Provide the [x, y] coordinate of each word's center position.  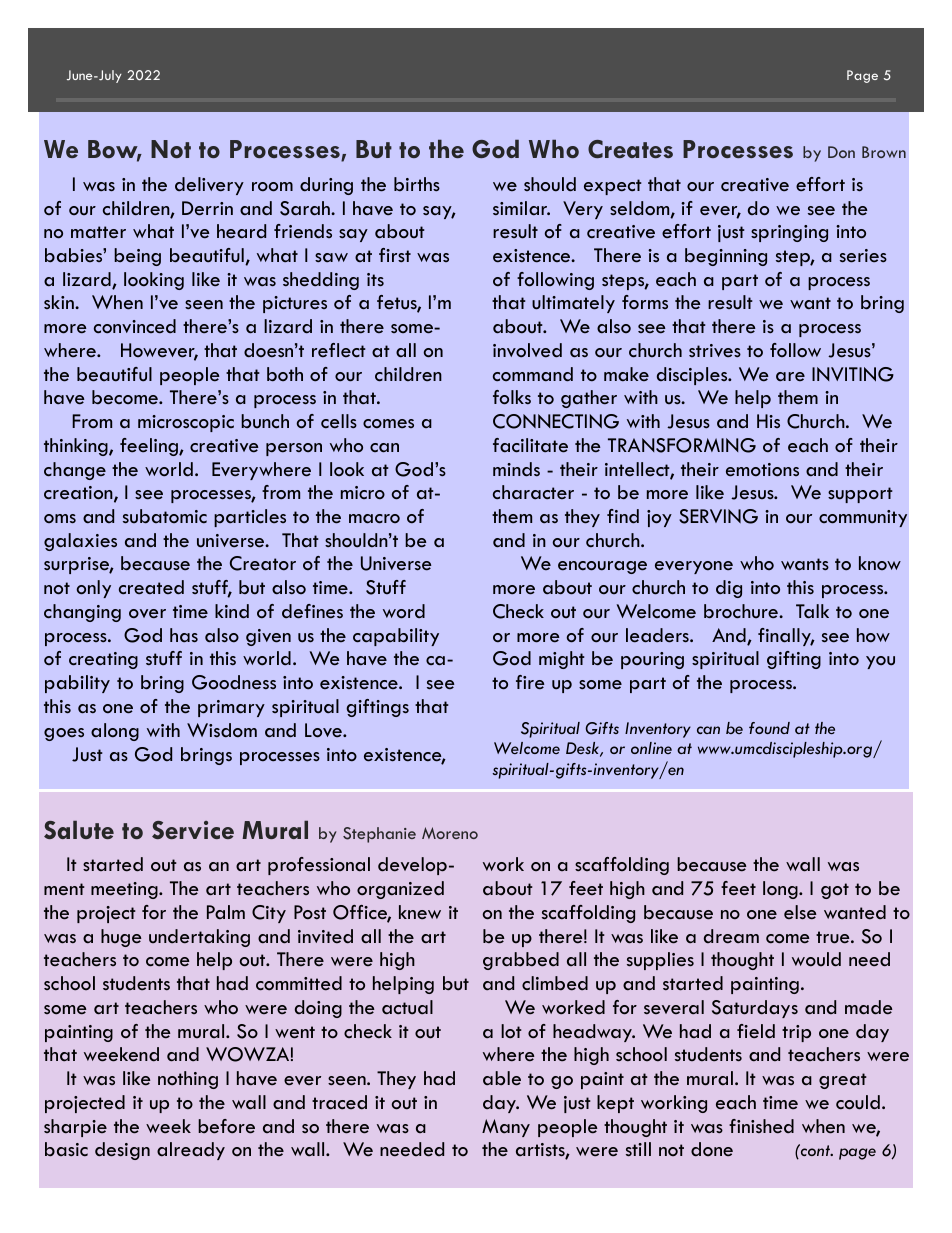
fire [530, 682]
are [790, 376]
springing [789, 233]
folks [512, 397]
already [191, 1151]
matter [98, 232]
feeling [150, 447]
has [184, 635]
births [417, 184]
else [800, 912]
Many [506, 1128]
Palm [226, 912]
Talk [812, 611]
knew [420, 912]
